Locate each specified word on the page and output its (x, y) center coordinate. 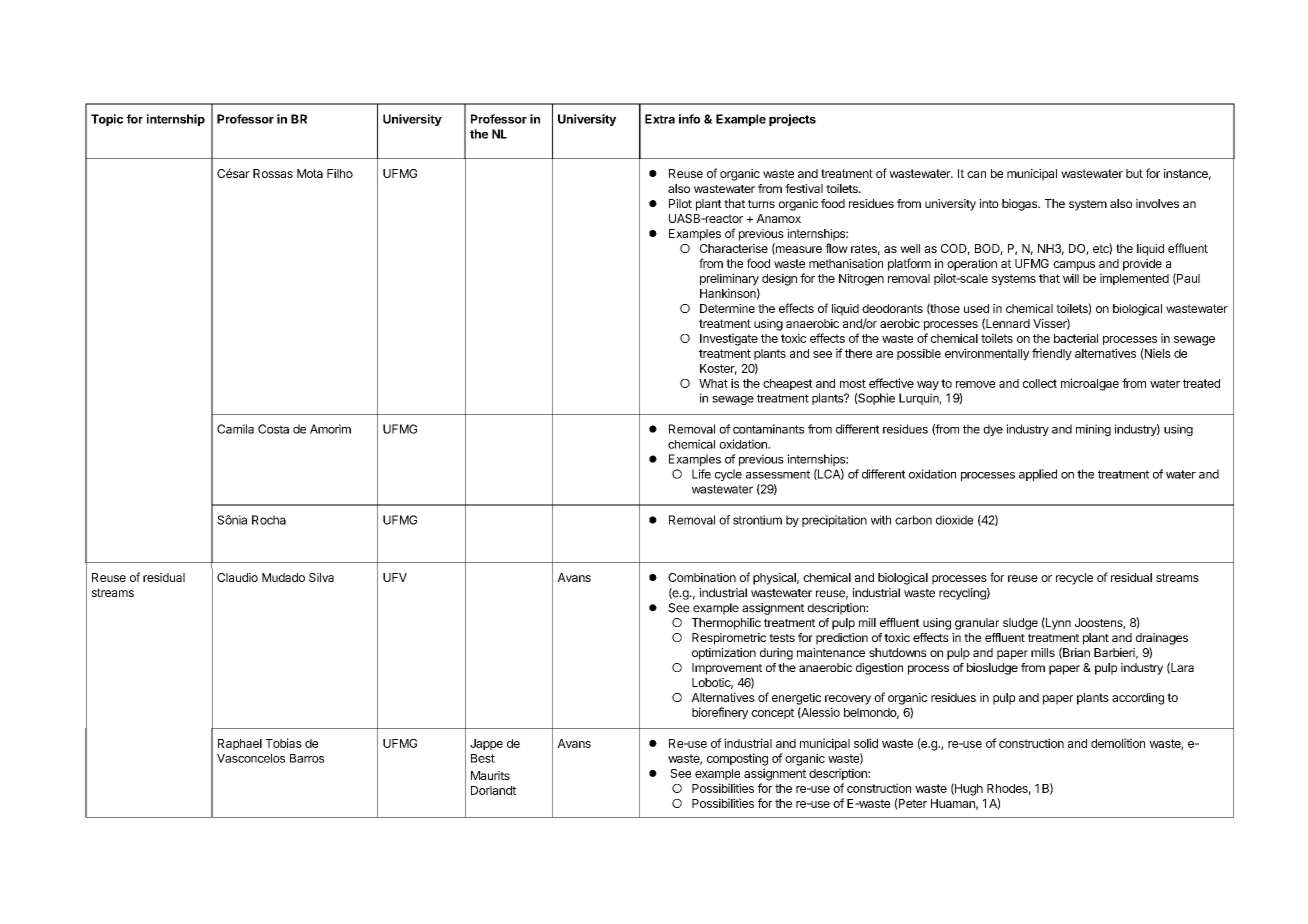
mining (1093, 430)
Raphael (240, 744)
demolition (1118, 743)
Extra (660, 119)
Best (483, 758)
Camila (235, 429)
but (1134, 173)
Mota (310, 173)
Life (701, 474)
